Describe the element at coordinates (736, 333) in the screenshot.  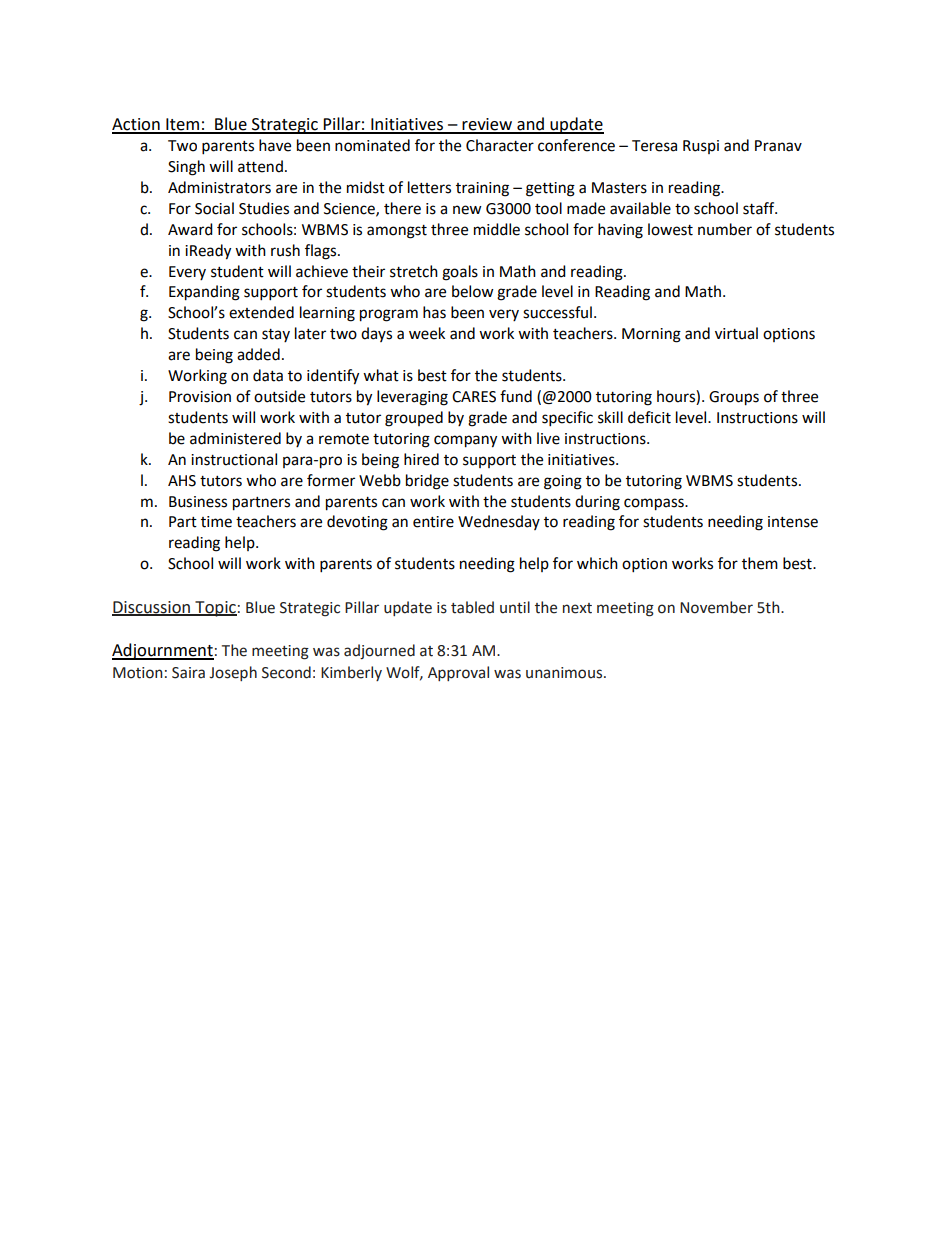
I see `virtual` at that location.
